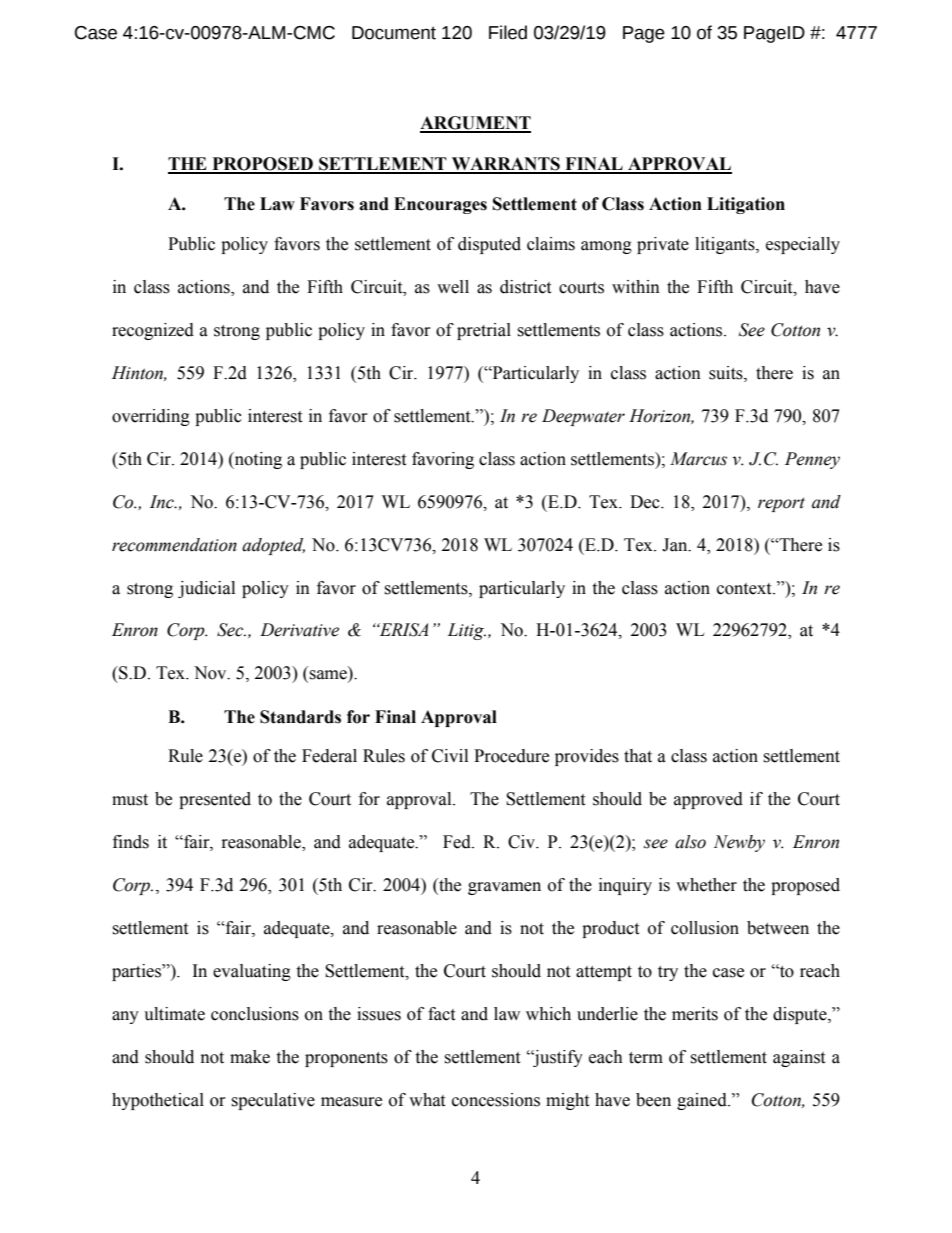 Image resolution: width=952 pixels, height=1233 pixels. I want to click on make, so click(250, 1057).
